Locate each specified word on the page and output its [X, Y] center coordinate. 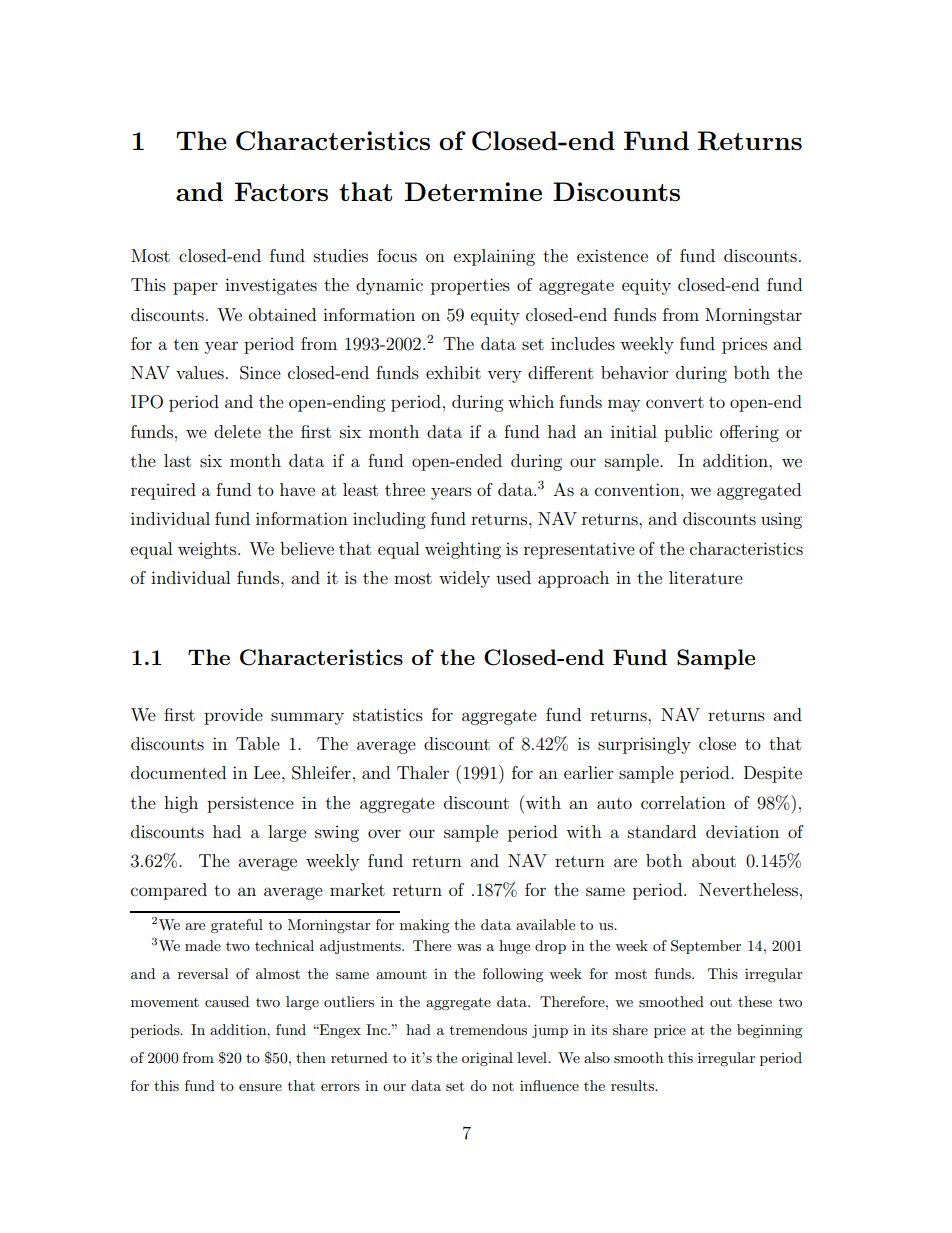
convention [638, 489]
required [163, 491]
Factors [281, 191]
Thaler [423, 772]
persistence [250, 804]
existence [612, 255]
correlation [683, 802]
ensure [260, 1087]
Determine [473, 191]
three [405, 489]
